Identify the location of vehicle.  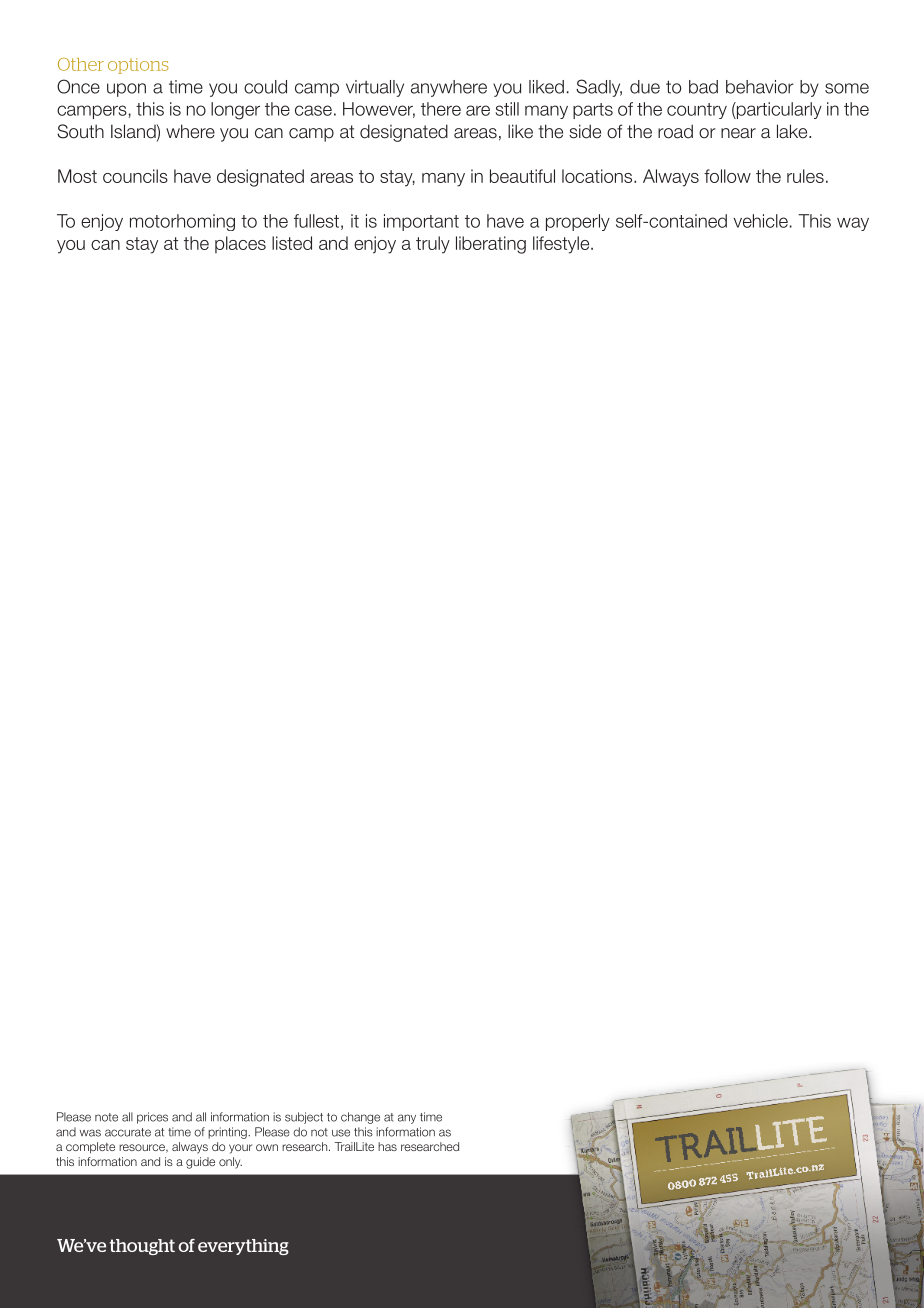
(760, 221).
